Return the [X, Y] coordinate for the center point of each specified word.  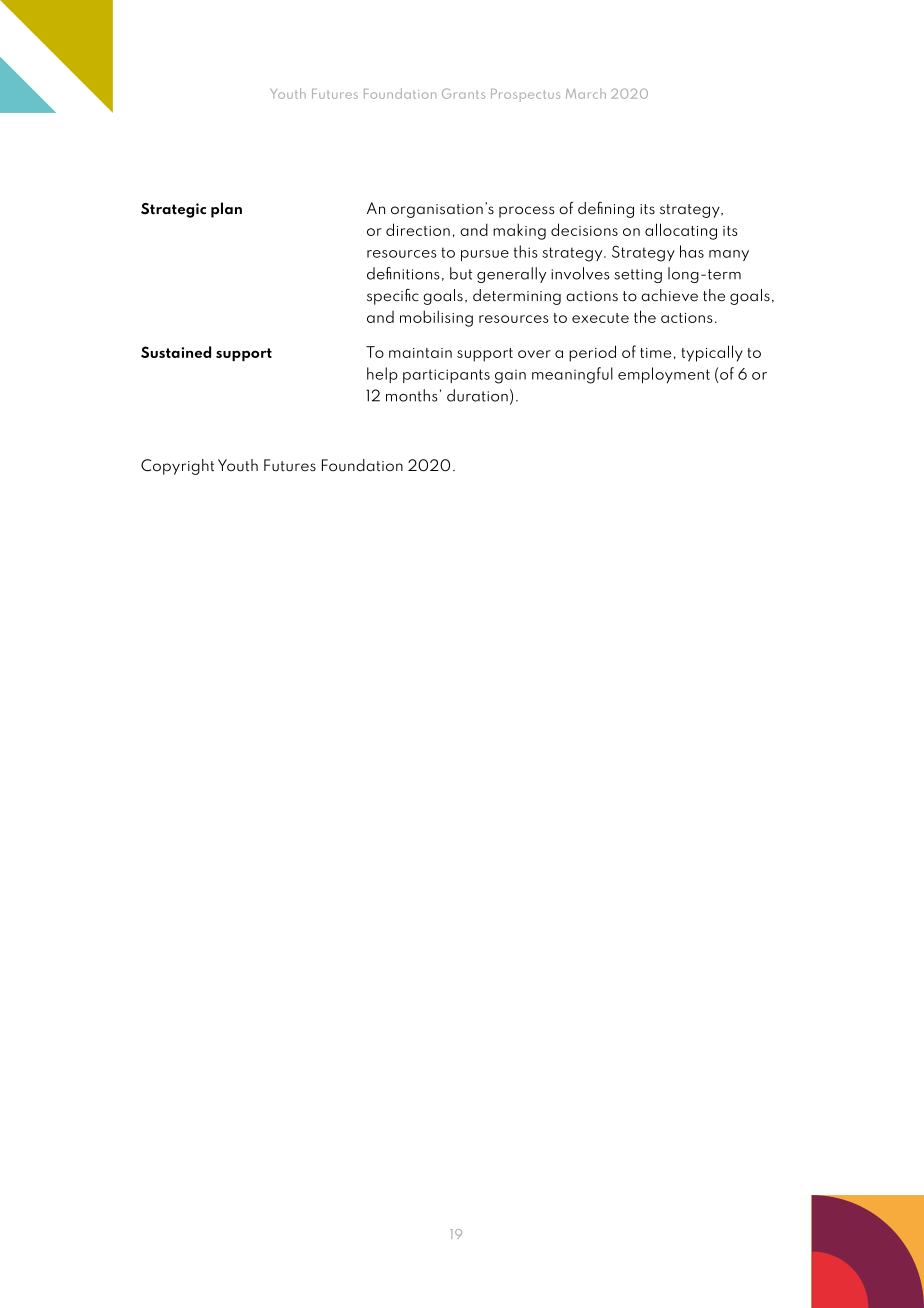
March [586, 93]
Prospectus [525, 95]
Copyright [177, 467]
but [461, 273]
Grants [463, 93]
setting [638, 276]
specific [393, 297]
